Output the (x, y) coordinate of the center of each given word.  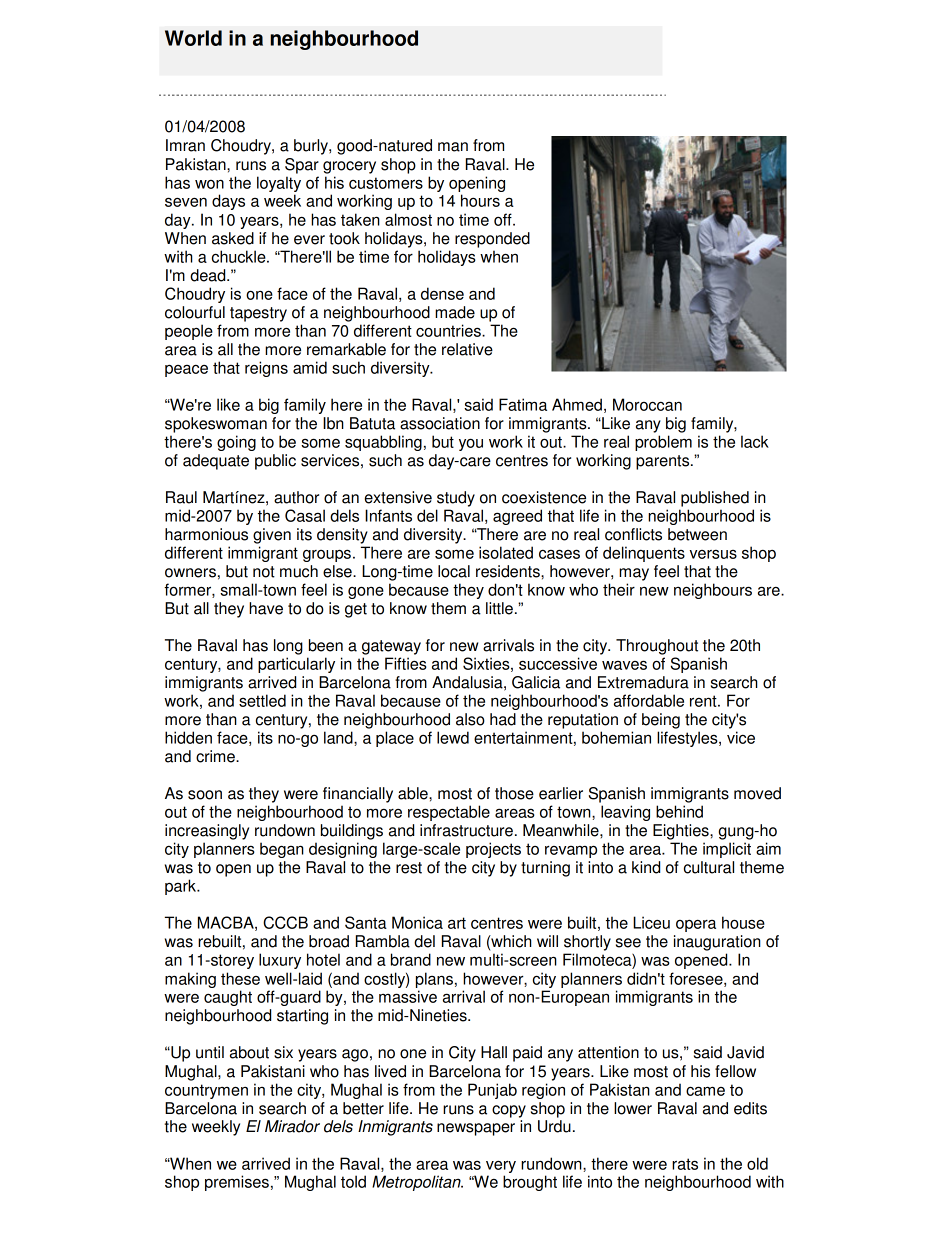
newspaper (476, 1129)
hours (480, 200)
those (514, 793)
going (236, 443)
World (193, 38)
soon (205, 795)
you (471, 444)
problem (663, 443)
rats (685, 1164)
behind (679, 811)
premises (237, 1183)
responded (492, 240)
